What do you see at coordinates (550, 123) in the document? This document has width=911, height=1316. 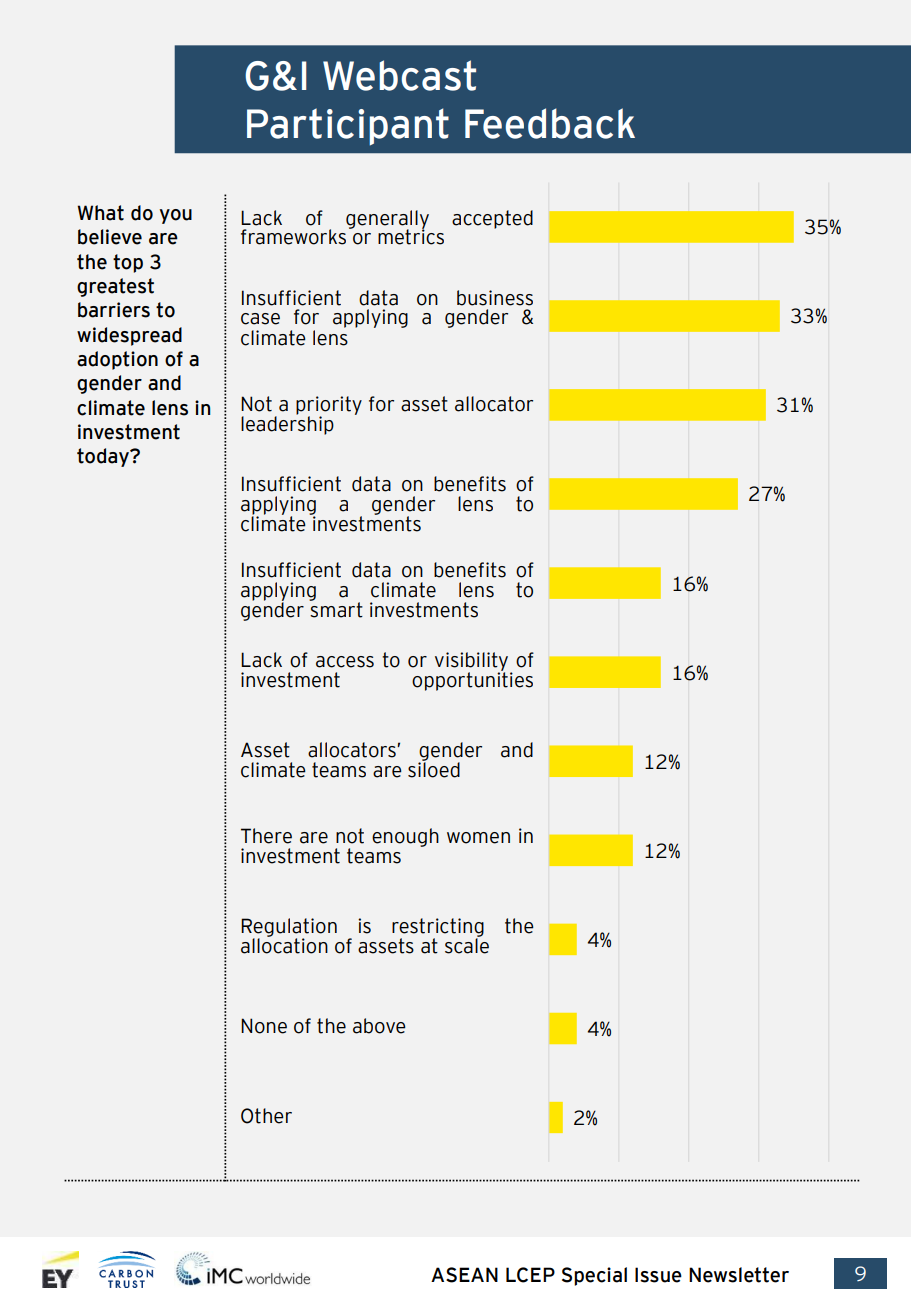 I see `Feedback` at bounding box center [550, 123].
